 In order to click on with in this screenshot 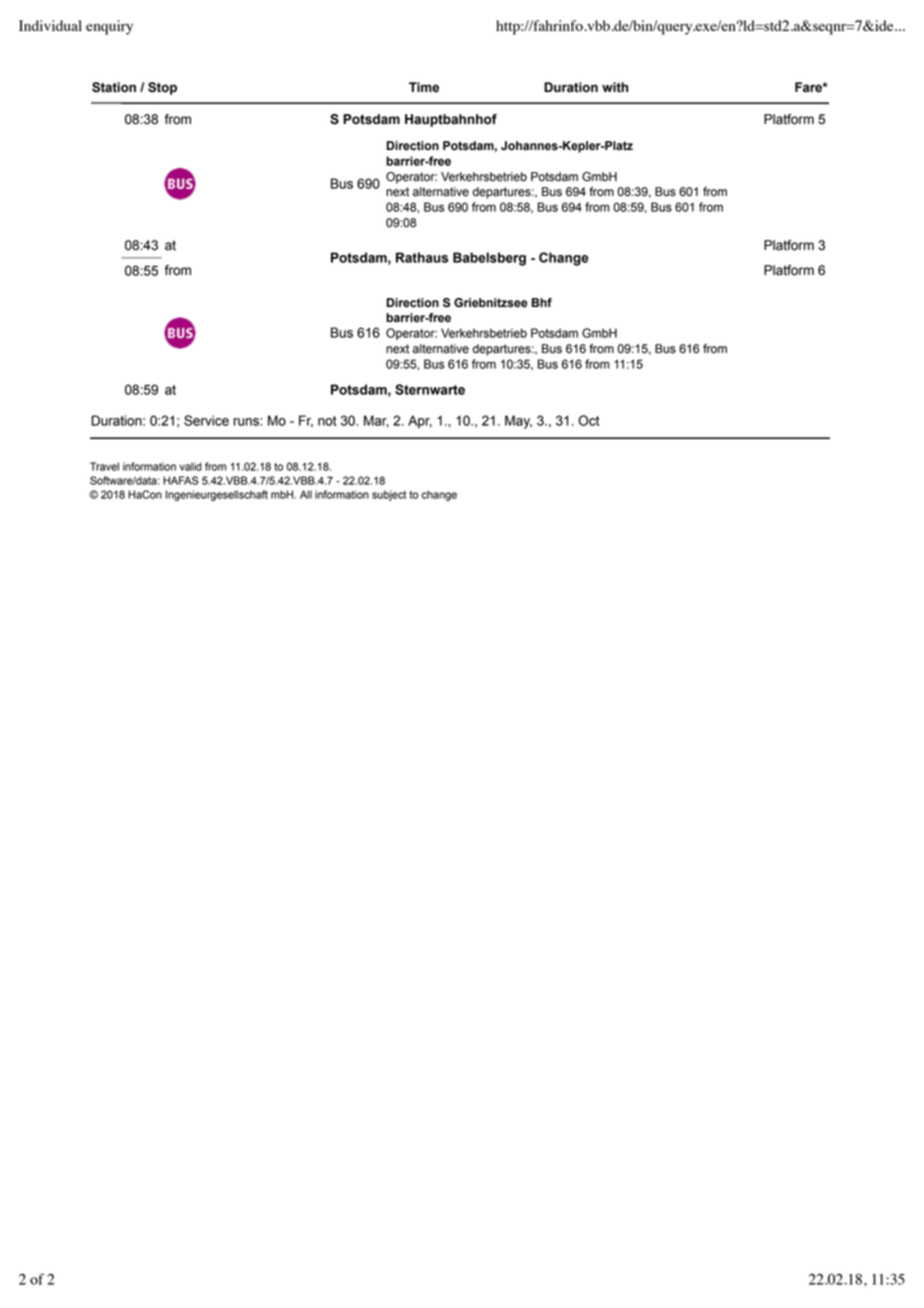, I will do `click(615, 87)`.
